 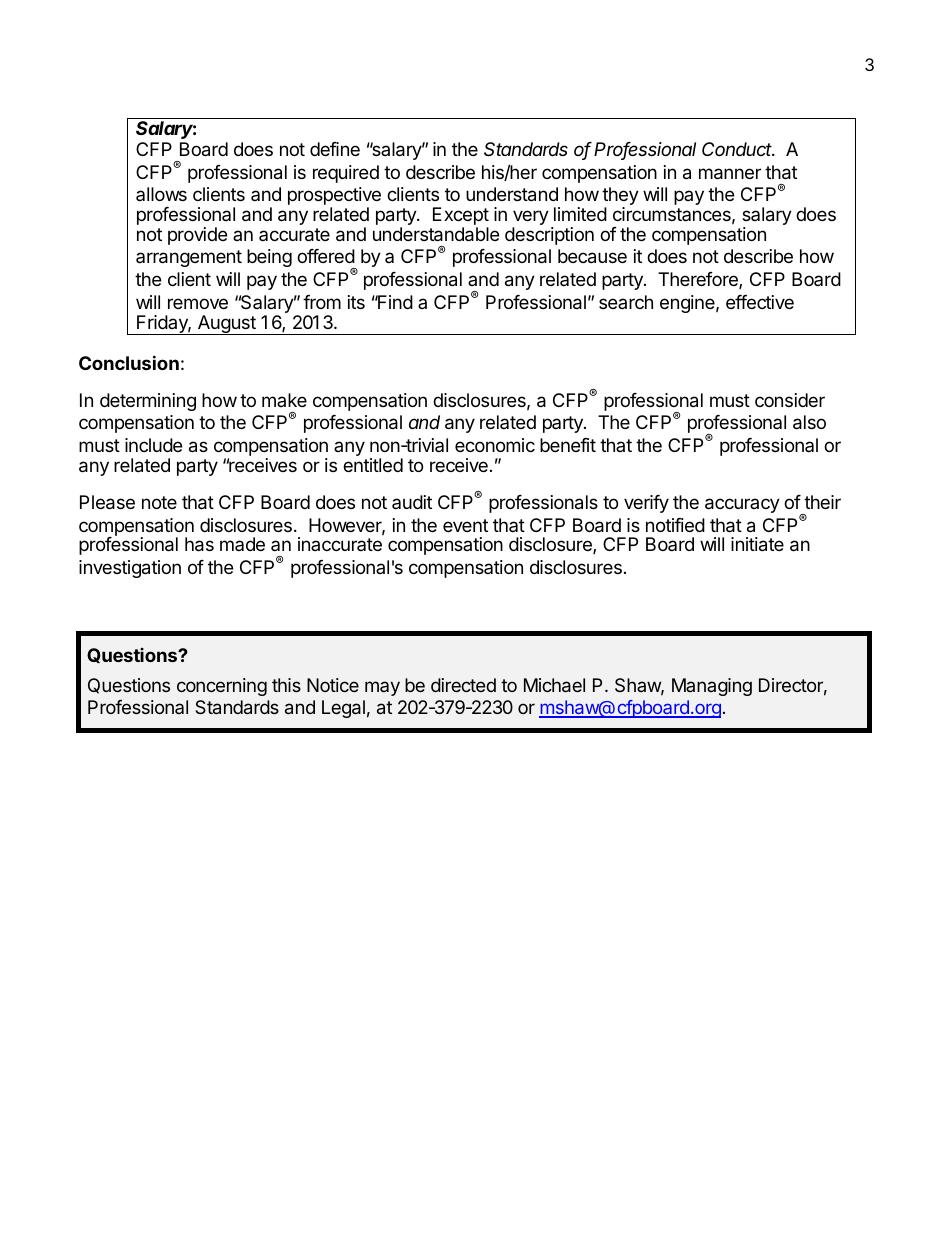 I want to click on allows, so click(x=161, y=194).
